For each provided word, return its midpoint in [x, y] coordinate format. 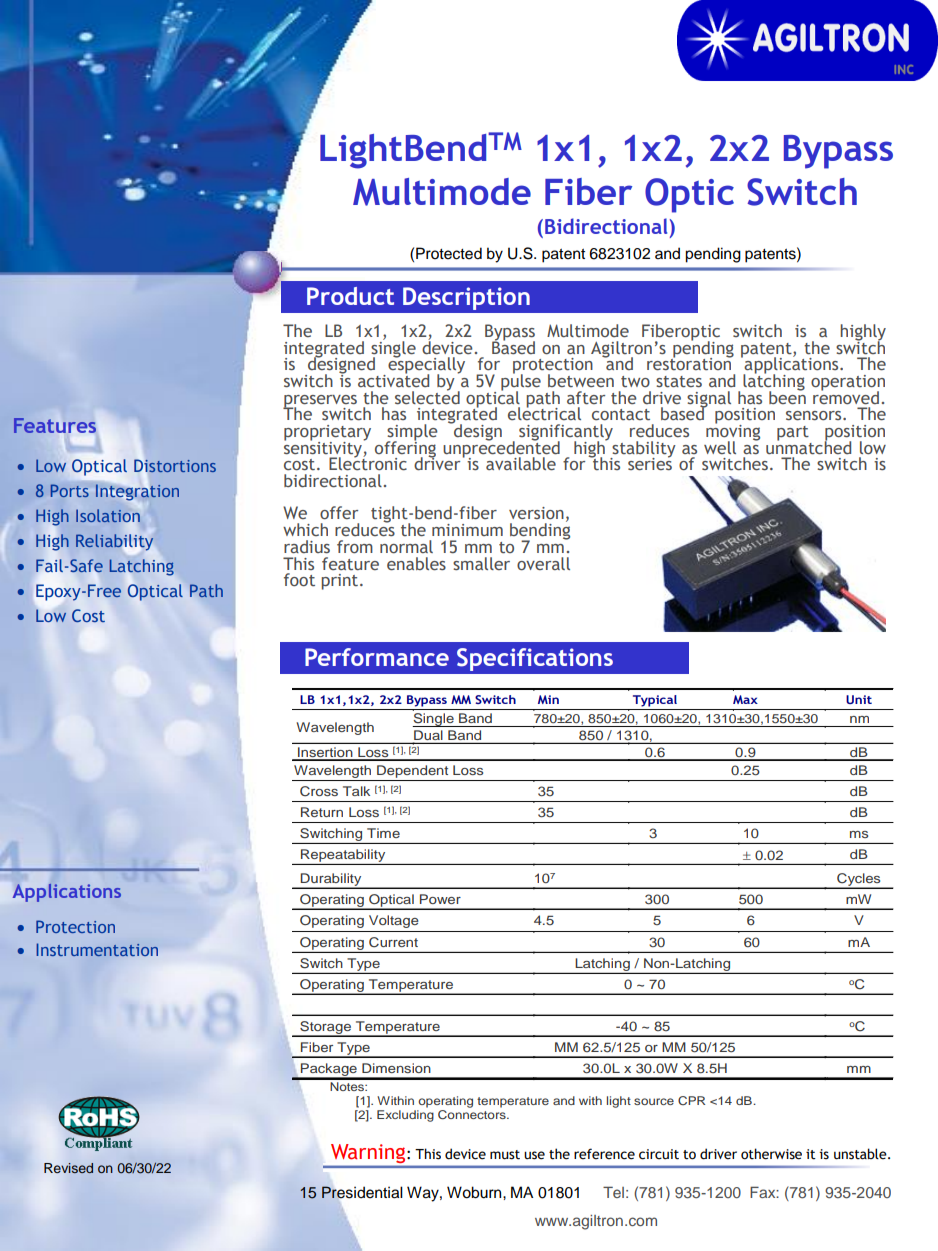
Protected [449, 253]
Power [440, 899]
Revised [68, 1168]
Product [350, 296]
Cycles [859, 880]
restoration [690, 363]
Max [745, 699]
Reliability [114, 543]
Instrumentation [97, 949]
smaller [481, 563]
